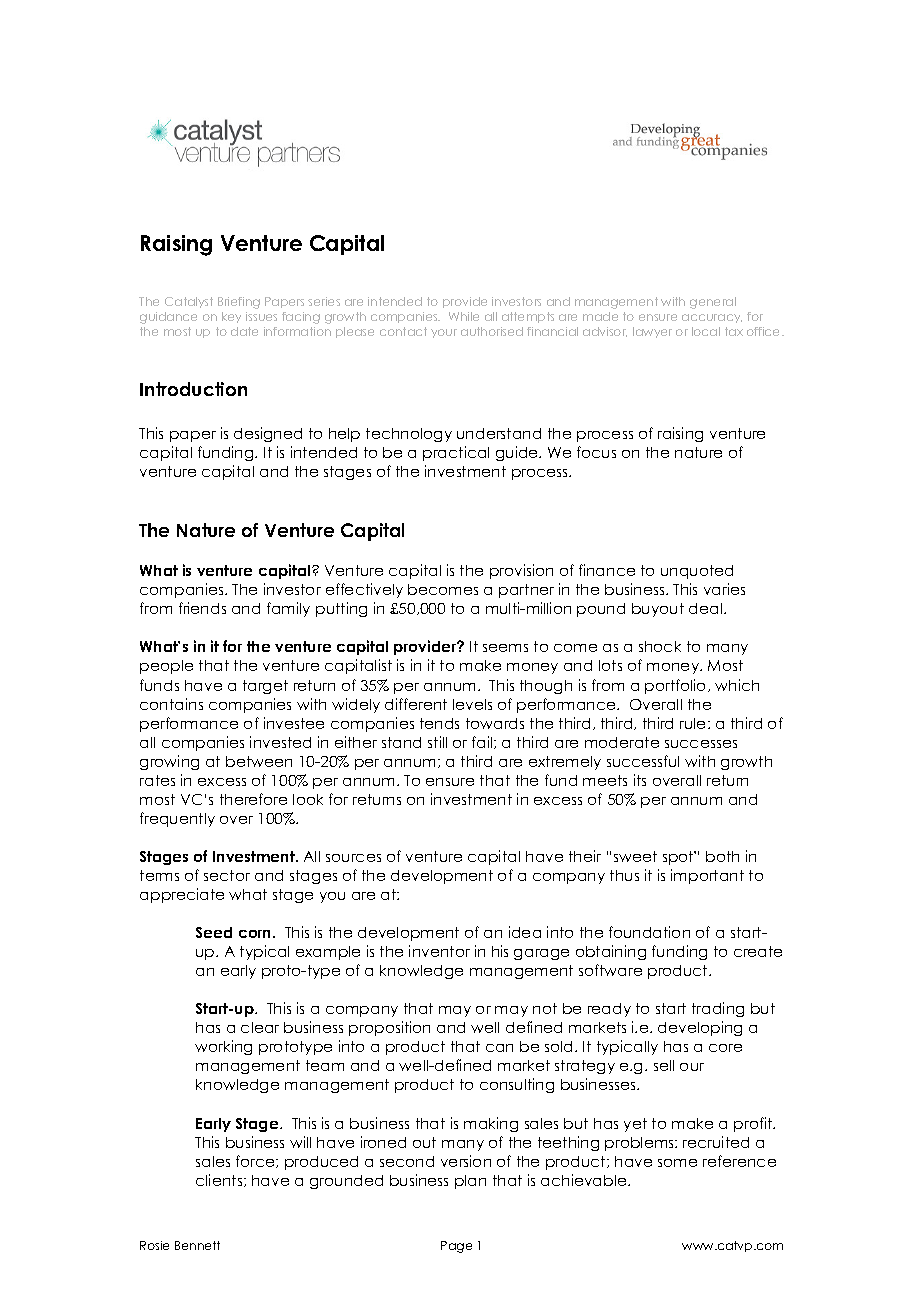  I want to click on provision, so click(521, 571).
